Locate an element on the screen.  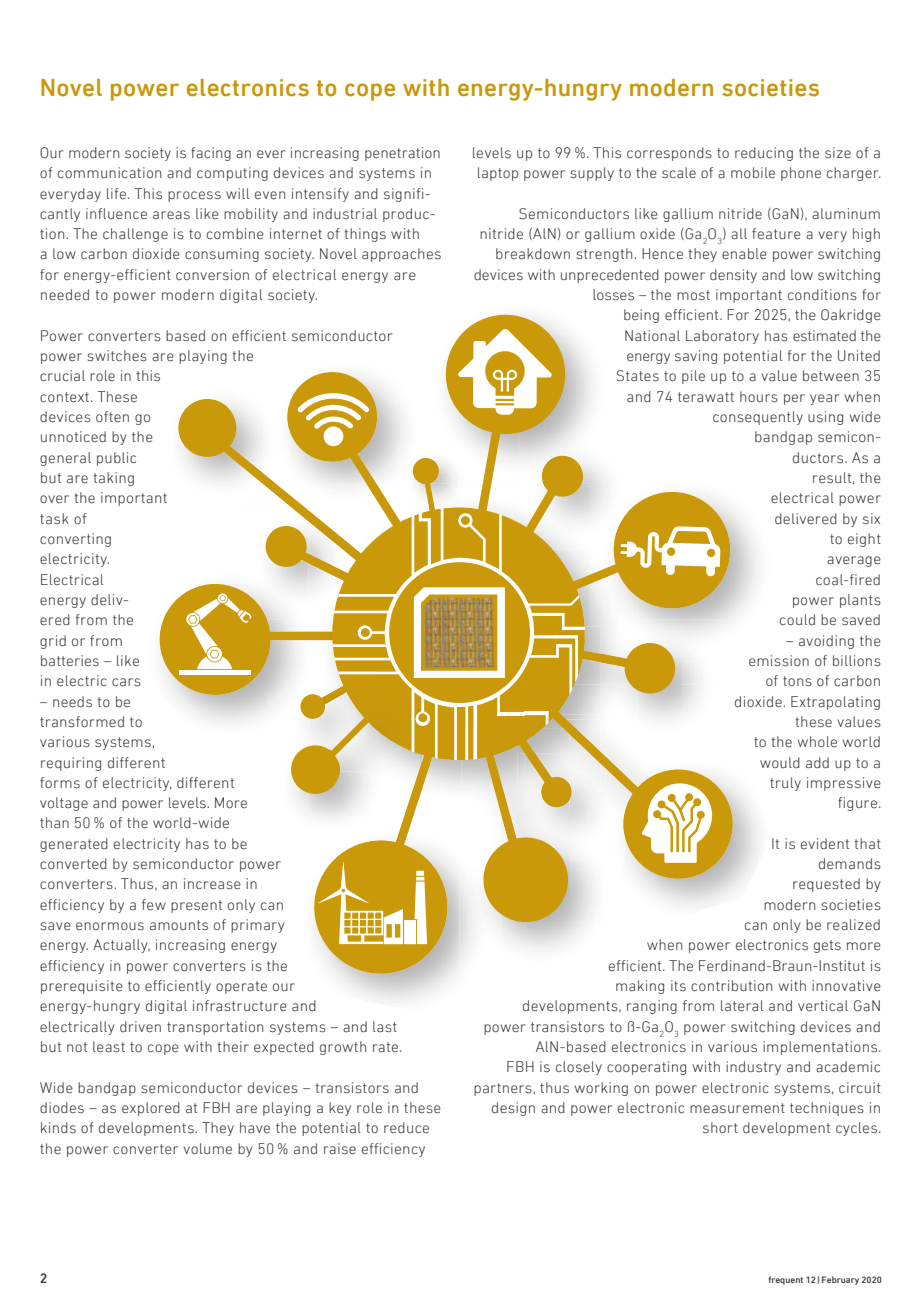
tons is located at coordinates (797, 681).
